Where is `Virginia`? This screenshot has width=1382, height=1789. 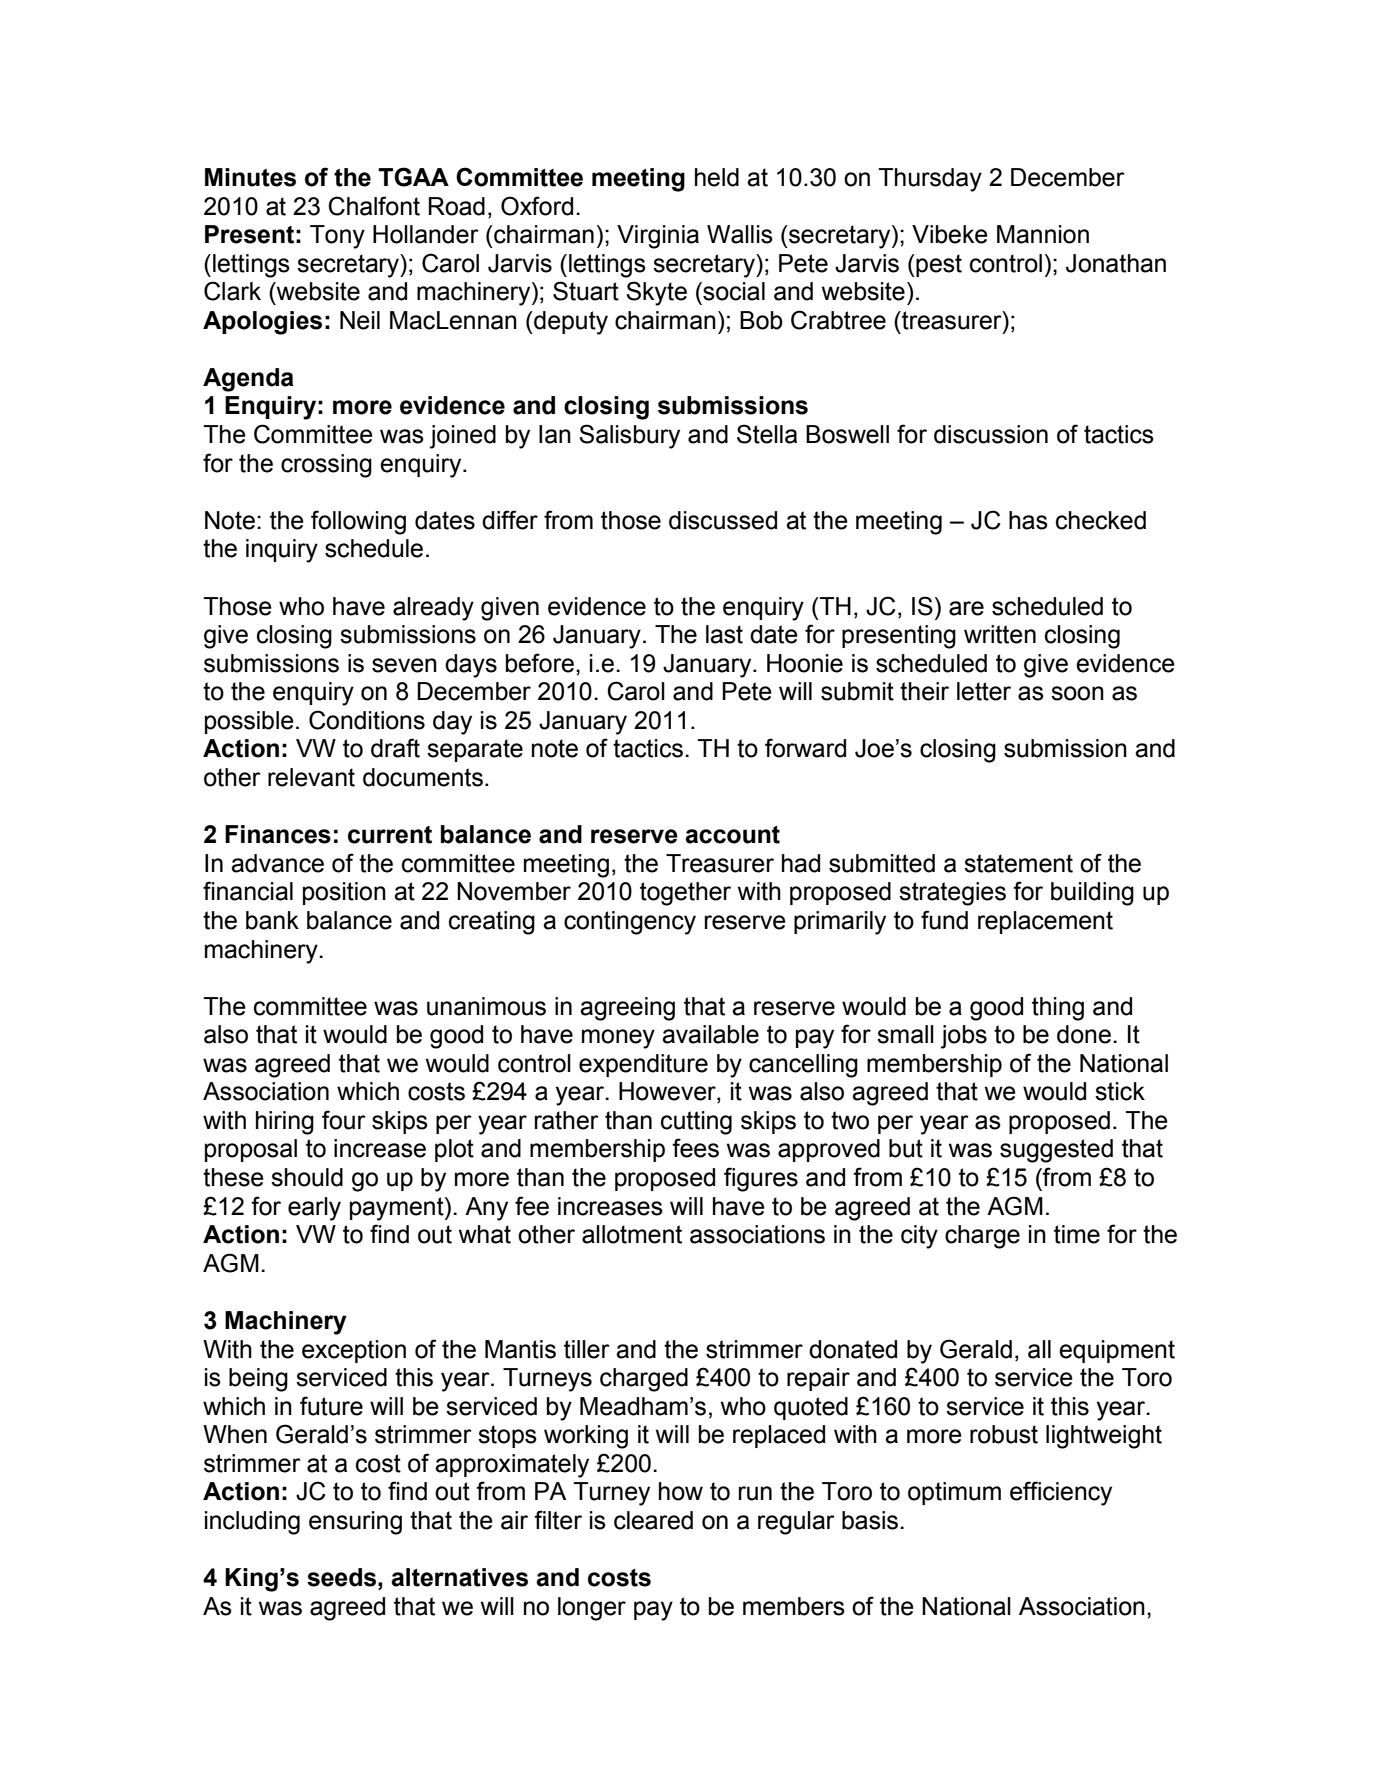 Virginia is located at coordinates (658, 237).
